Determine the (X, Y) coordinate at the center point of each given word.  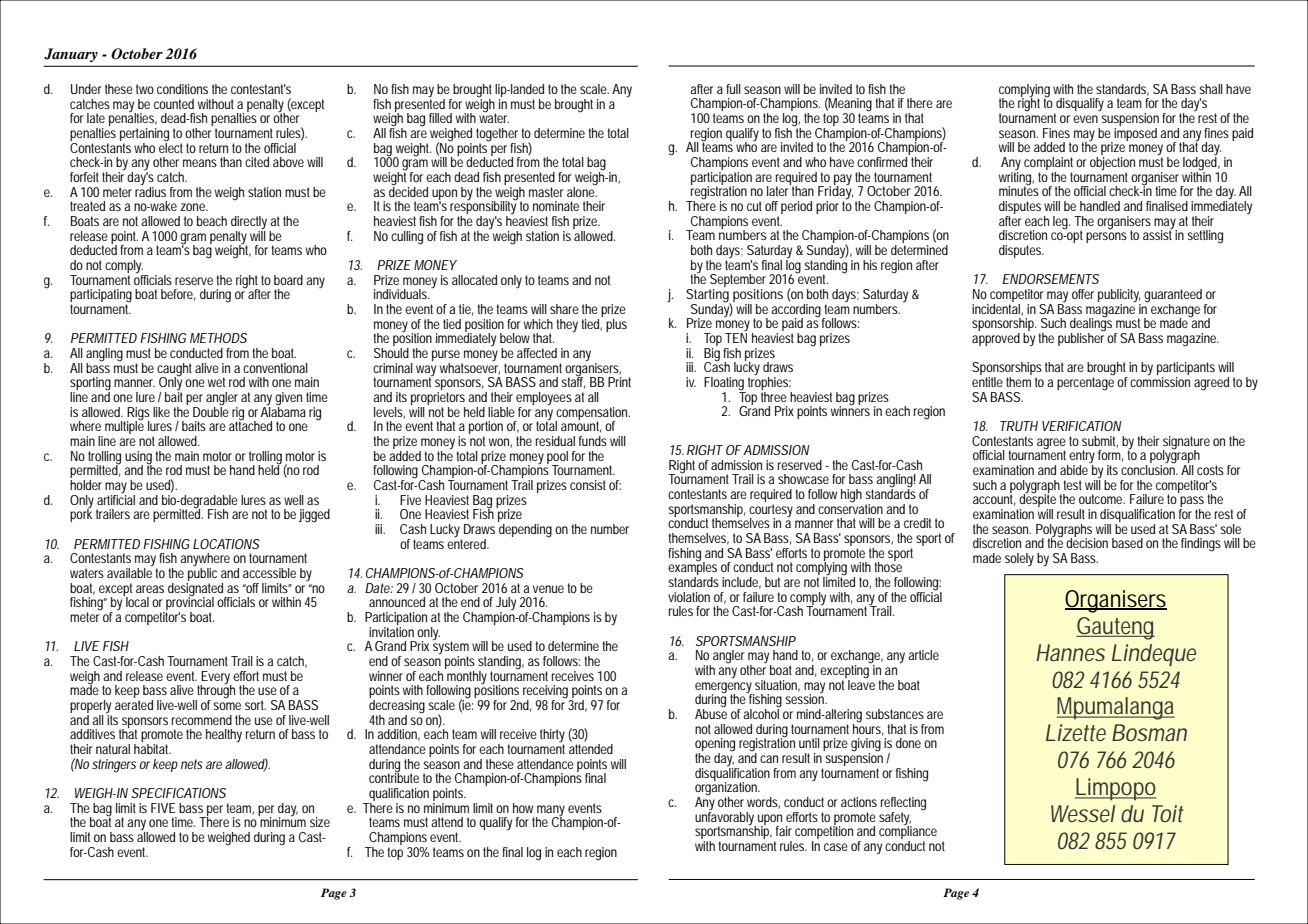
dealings (1093, 325)
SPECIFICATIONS (178, 793)
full (733, 89)
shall (1211, 89)
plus (616, 325)
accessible (269, 573)
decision (1087, 542)
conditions (182, 89)
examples (692, 569)
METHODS (218, 338)
